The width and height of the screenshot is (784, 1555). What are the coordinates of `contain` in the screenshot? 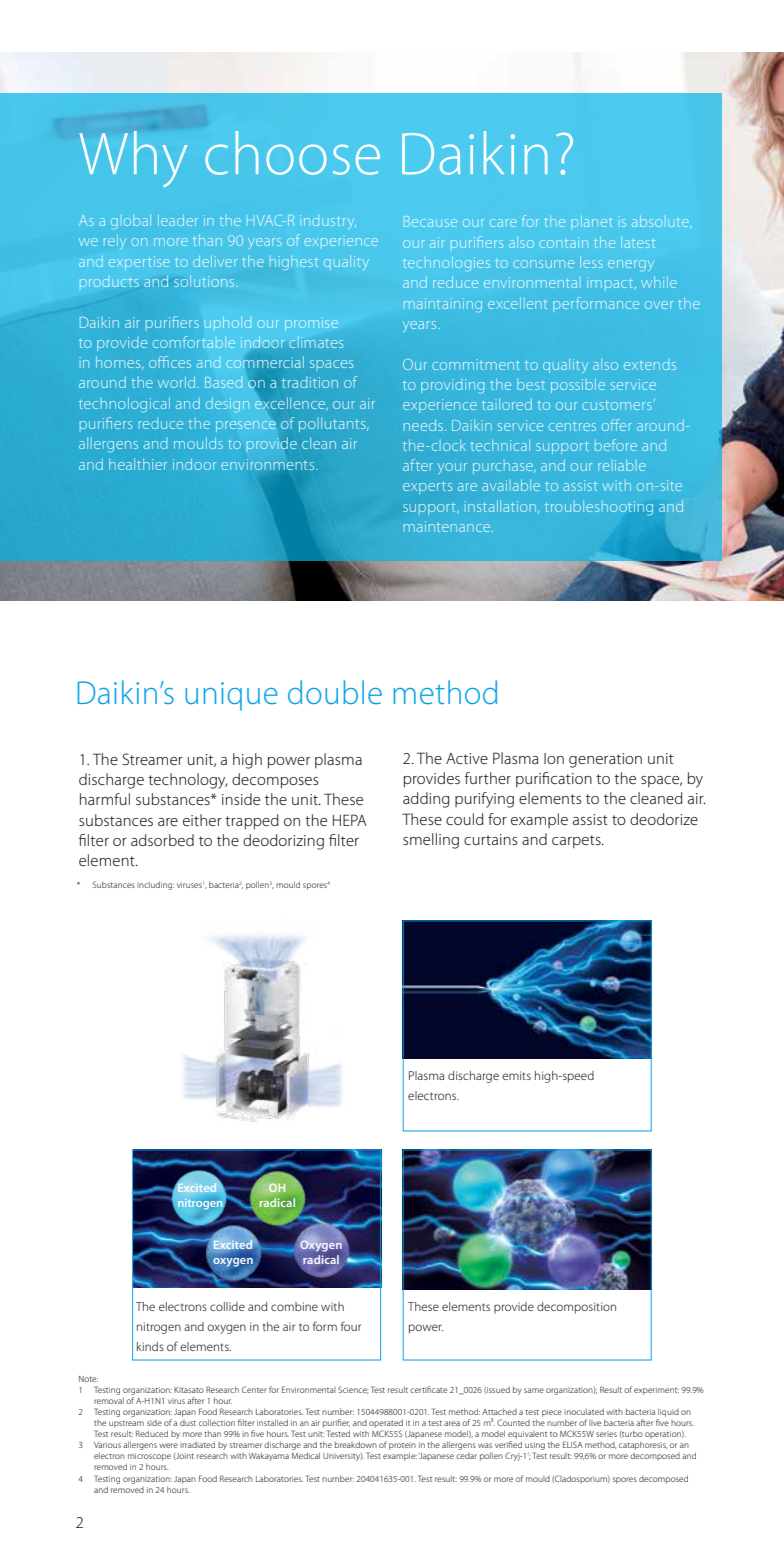 It's located at (563, 242).
